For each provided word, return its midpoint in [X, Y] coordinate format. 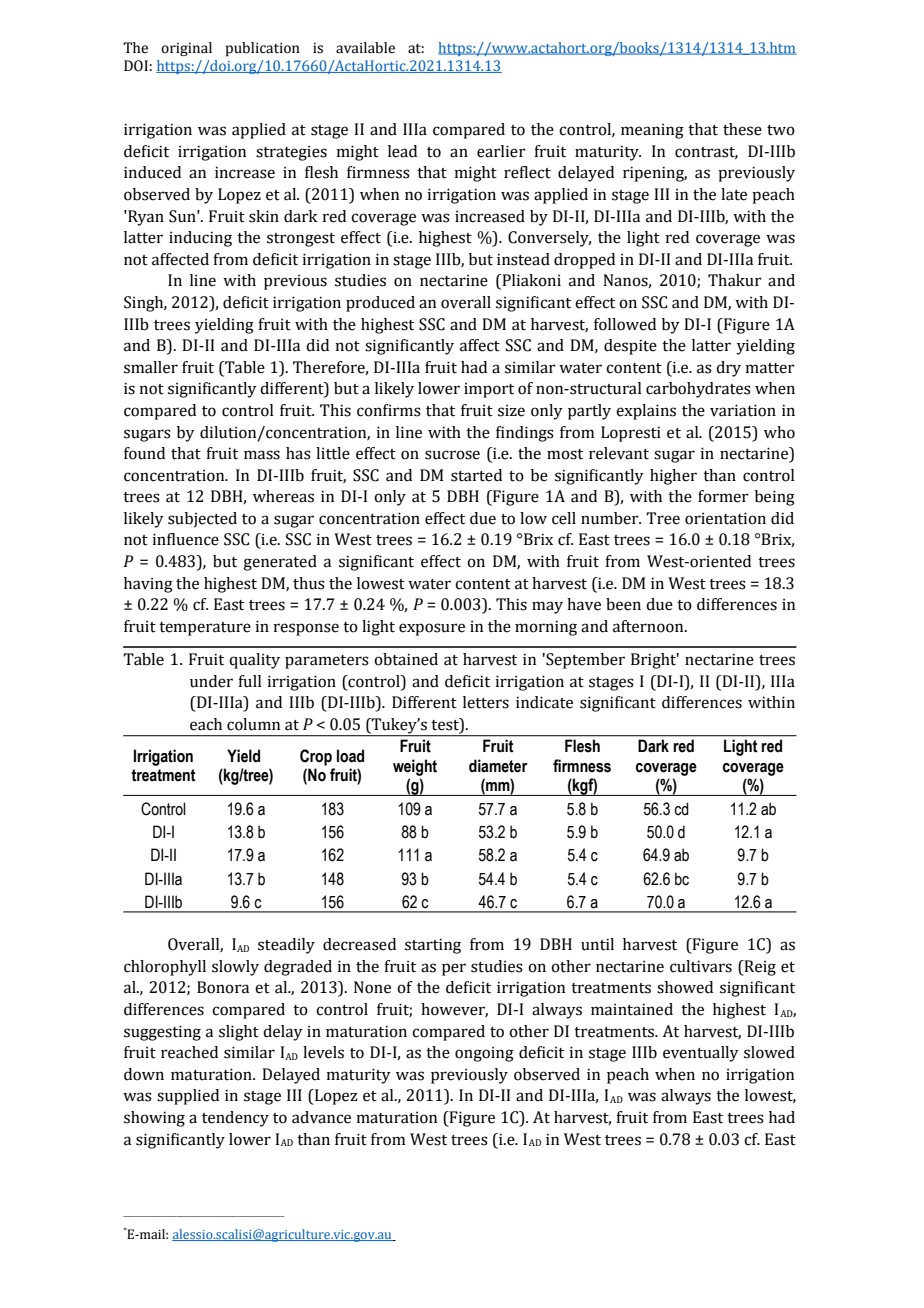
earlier [501, 151]
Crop [316, 757]
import [489, 390]
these [742, 129]
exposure [432, 629]
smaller [151, 367]
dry [728, 369]
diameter [498, 766]
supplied [188, 1097]
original [186, 49]
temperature [205, 629]
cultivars [701, 966]
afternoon [649, 626]
